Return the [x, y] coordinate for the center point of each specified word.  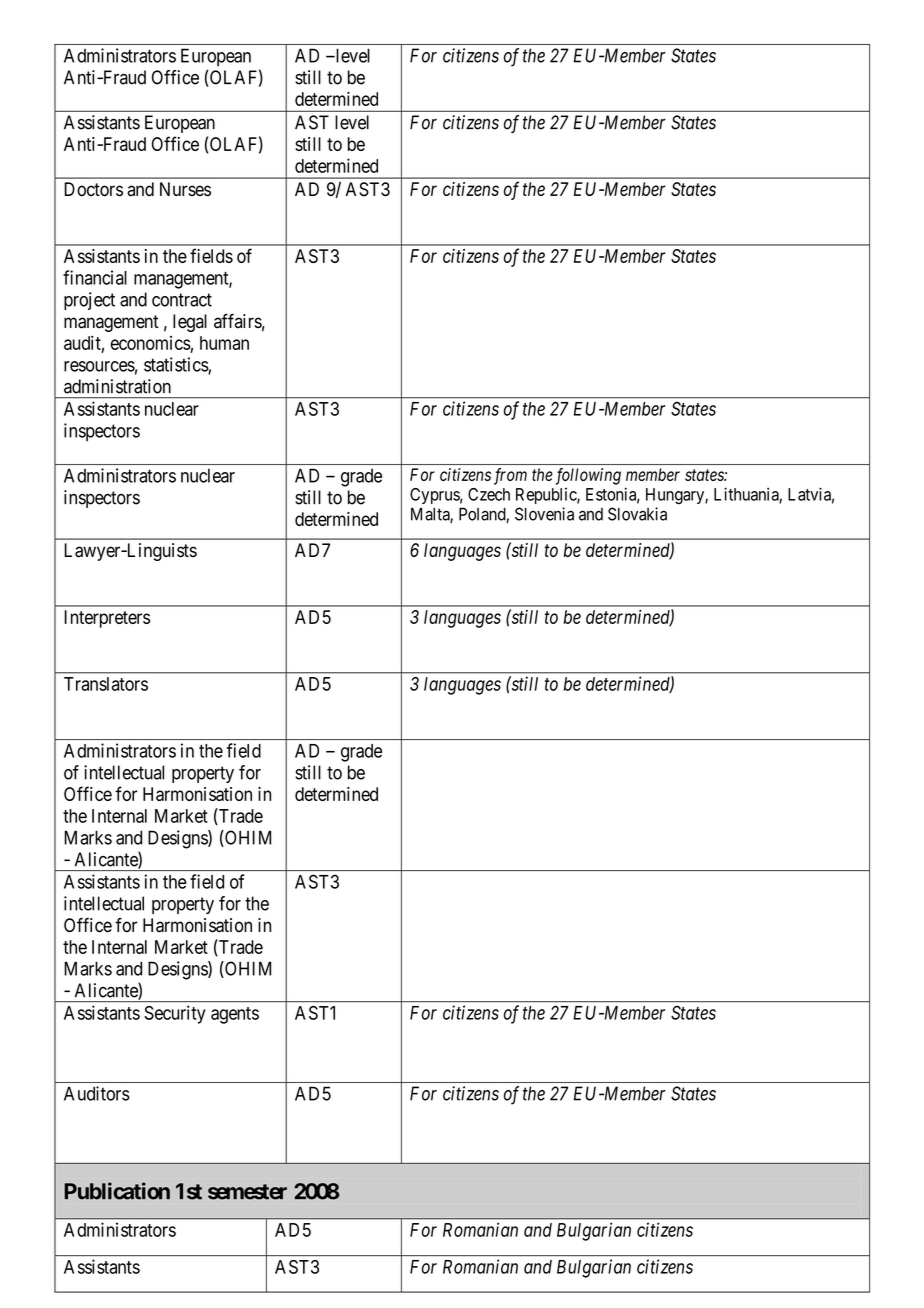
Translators [106, 684]
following [588, 476]
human [224, 343]
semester [247, 1192]
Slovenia [544, 514]
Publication [117, 1191]
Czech [489, 494]
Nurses [185, 189]
